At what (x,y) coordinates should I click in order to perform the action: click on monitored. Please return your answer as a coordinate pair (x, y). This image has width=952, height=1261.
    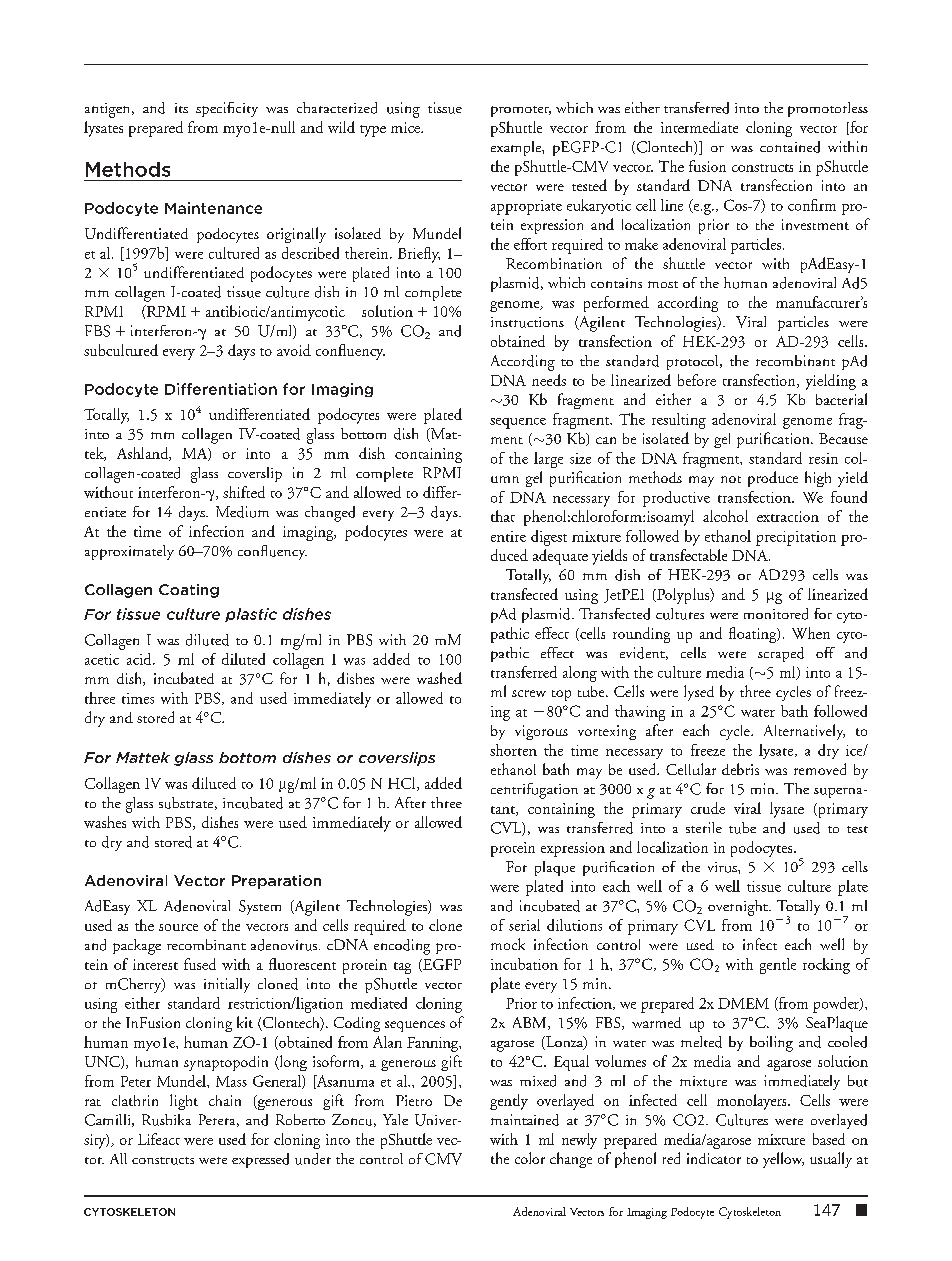
    Looking at the image, I should click on (776, 614).
